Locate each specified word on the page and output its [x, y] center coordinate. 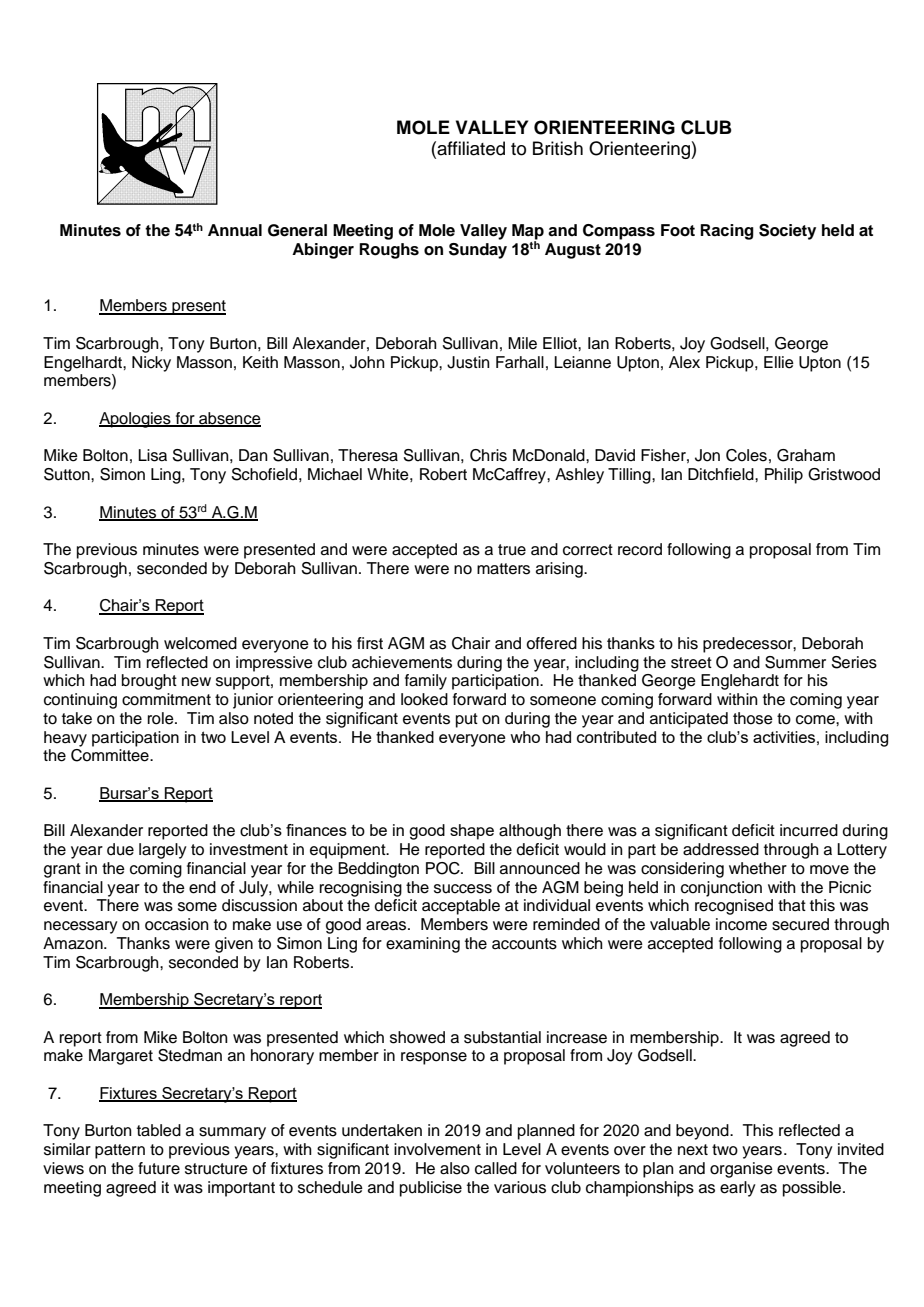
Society [787, 232]
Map [528, 233]
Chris [488, 455]
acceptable [461, 907]
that [792, 905]
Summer [795, 662]
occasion [177, 924]
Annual [235, 230]
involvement [437, 1149]
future [159, 1168]
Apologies [136, 420]
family [426, 682]
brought [149, 682]
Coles [746, 455]
